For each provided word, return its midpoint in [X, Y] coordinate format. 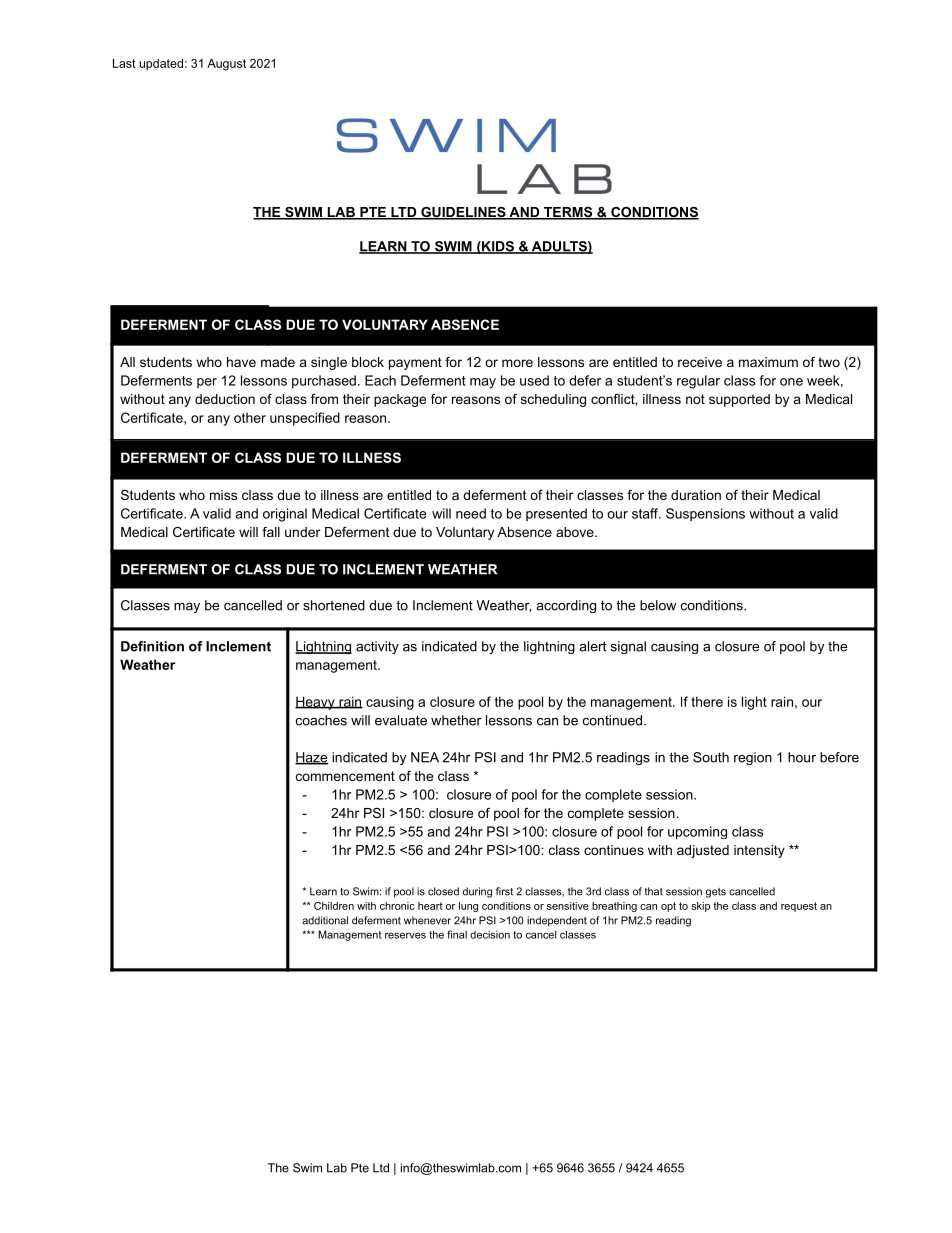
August [226, 65]
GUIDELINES [463, 213]
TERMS [568, 213]
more [517, 363]
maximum [768, 362]
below [658, 605]
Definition [152, 646]
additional [325, 920]
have [241, 362]
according [566, 606]
